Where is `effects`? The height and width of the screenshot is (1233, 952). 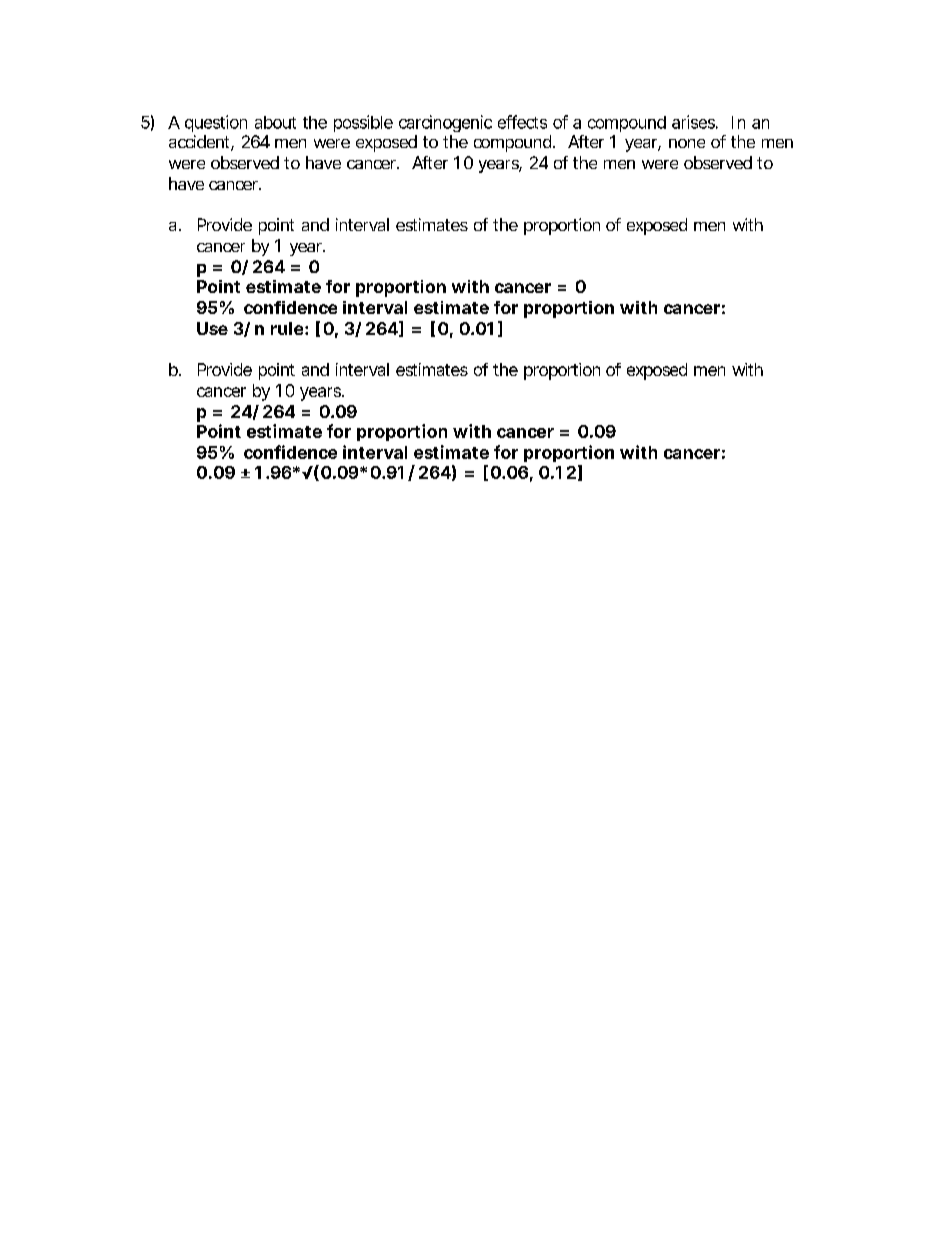
effects is located at coordinates (522, 122).
